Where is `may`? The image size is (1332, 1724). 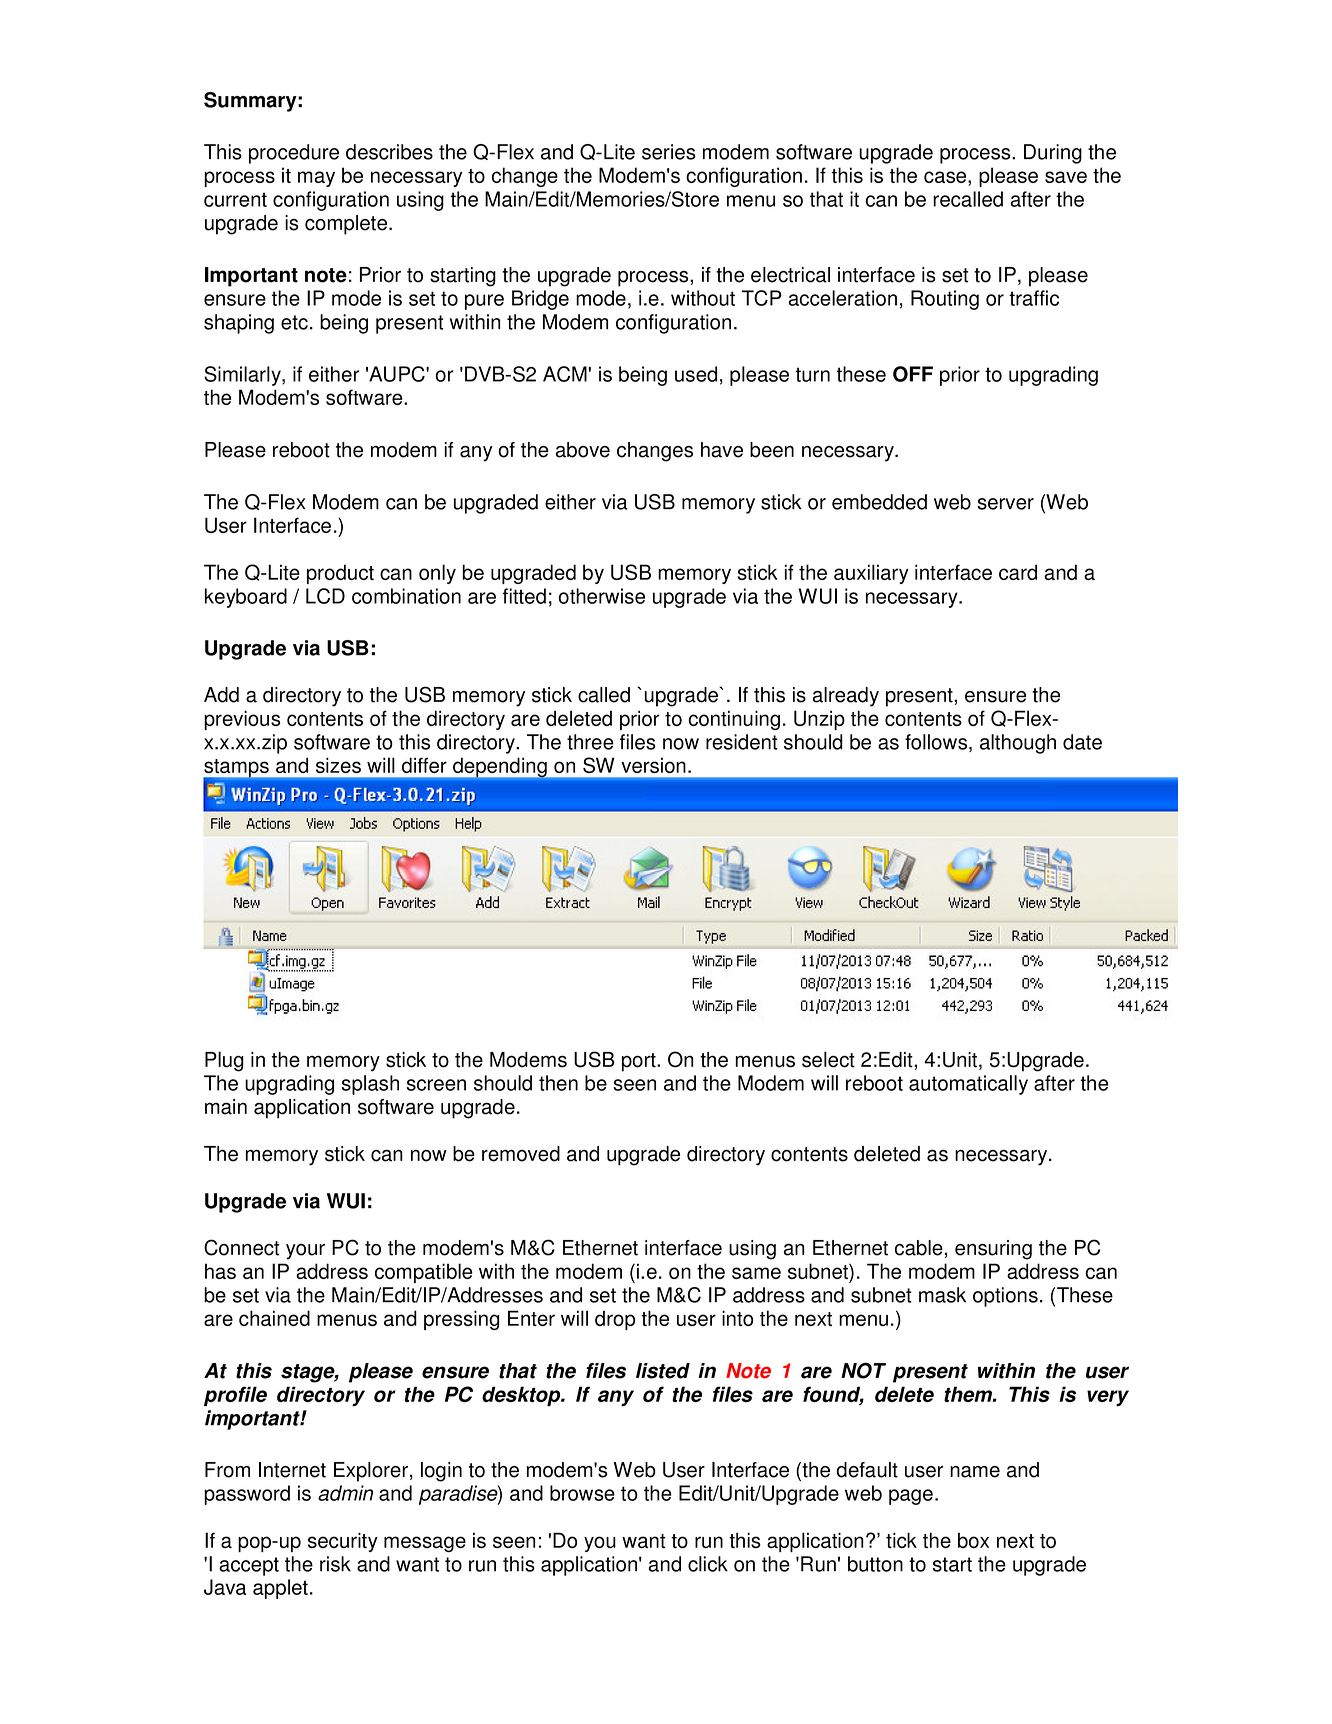 may is located at coordinates (316, 179).
